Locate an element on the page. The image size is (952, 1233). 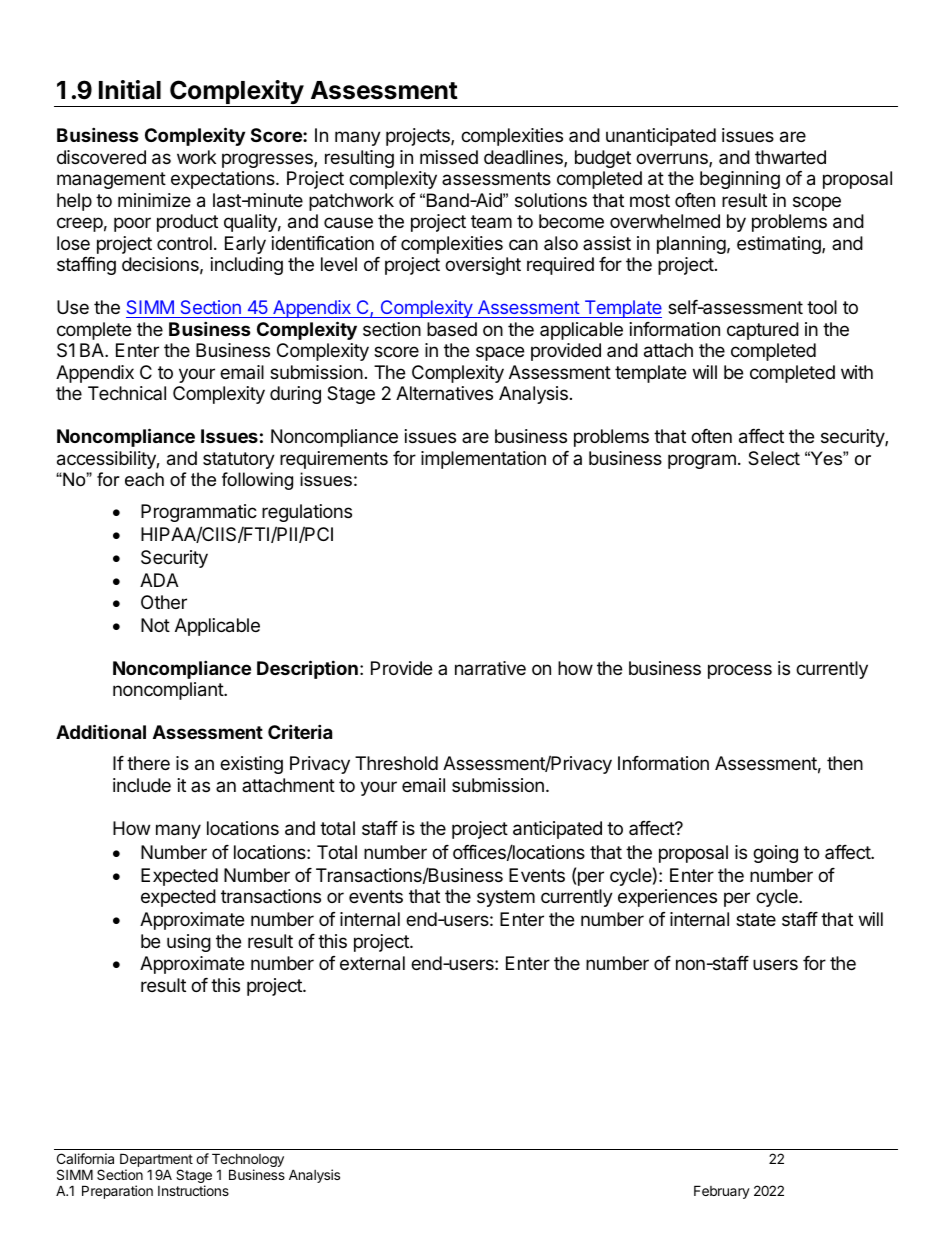
Threshold is located at coordinates (396, 763).
